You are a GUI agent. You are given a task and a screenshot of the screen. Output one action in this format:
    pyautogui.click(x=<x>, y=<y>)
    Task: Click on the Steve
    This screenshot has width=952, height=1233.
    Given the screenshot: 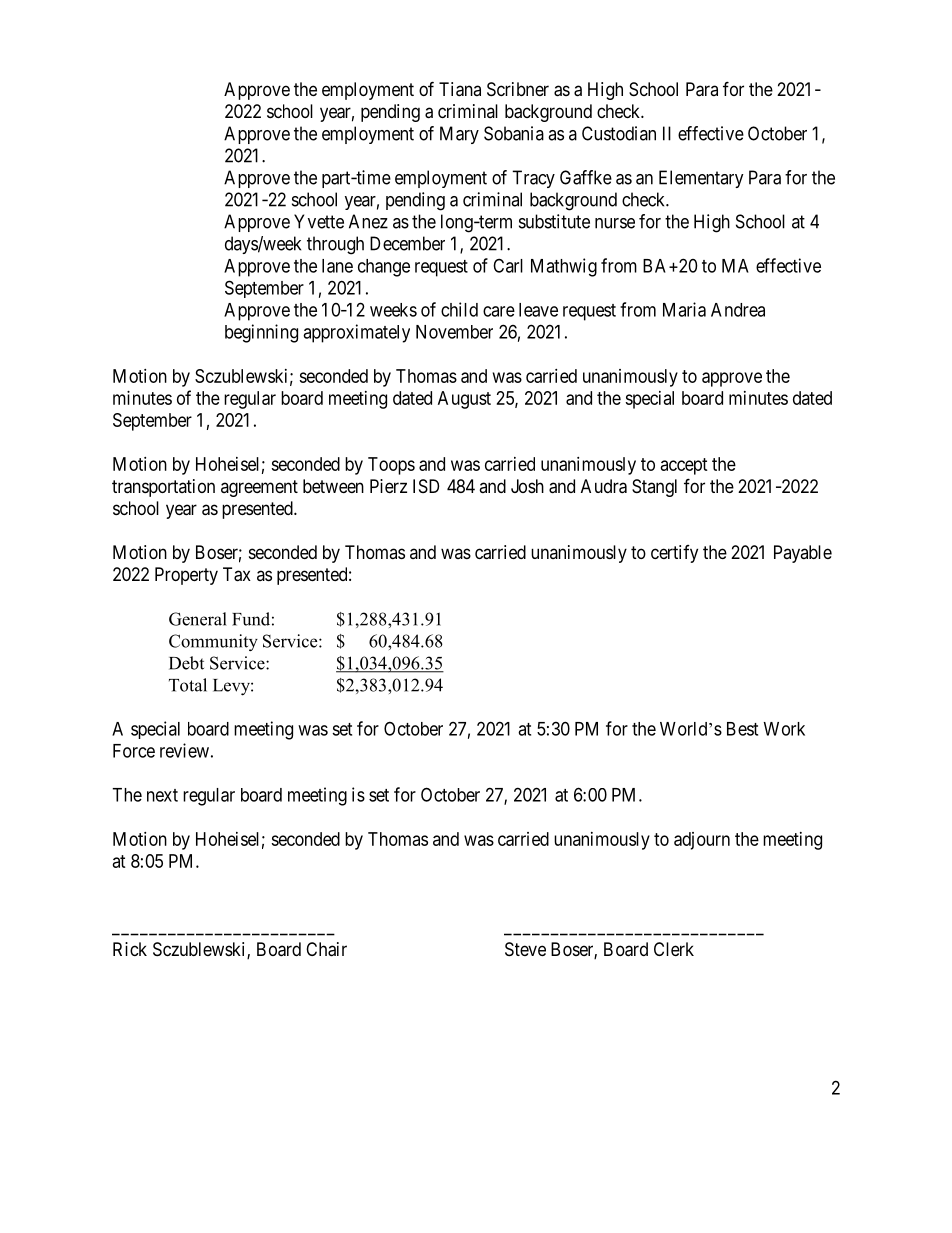 What is the action you would take?
    pyautogui.click(x=525, y=949)
